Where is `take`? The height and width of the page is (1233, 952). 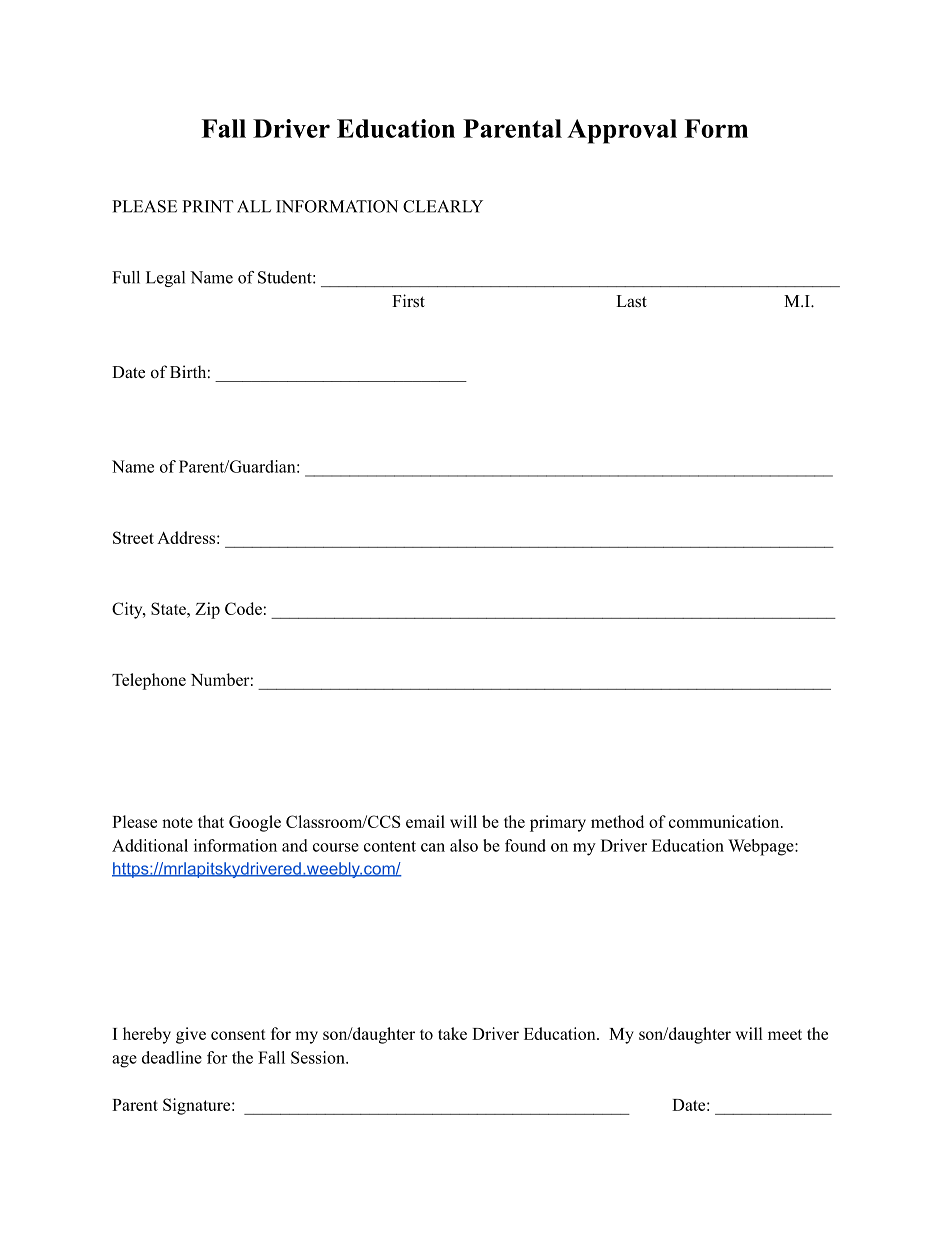 take is located at coordinates (452, 1033).
